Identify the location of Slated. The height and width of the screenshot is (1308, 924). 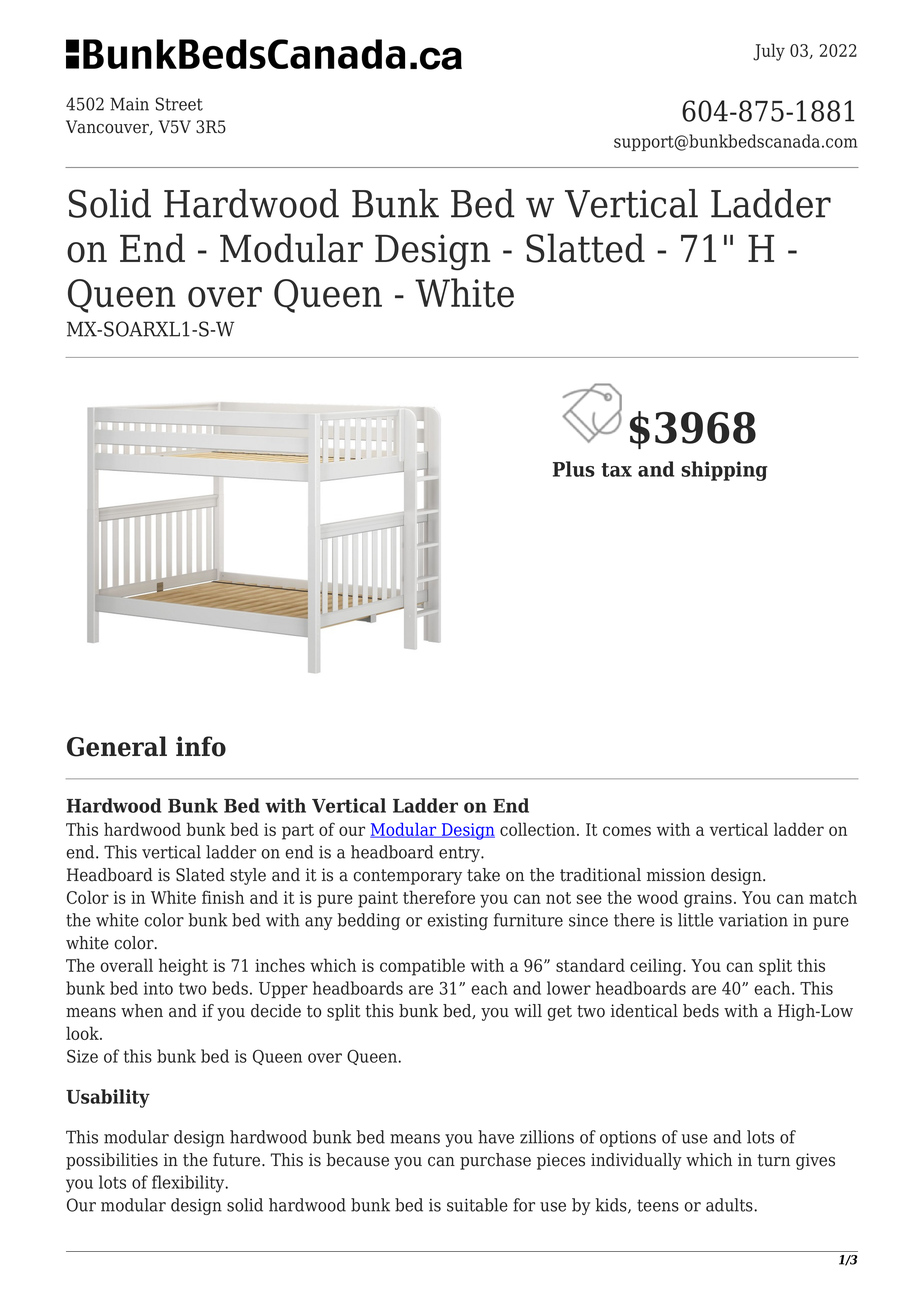
(200, 875).
